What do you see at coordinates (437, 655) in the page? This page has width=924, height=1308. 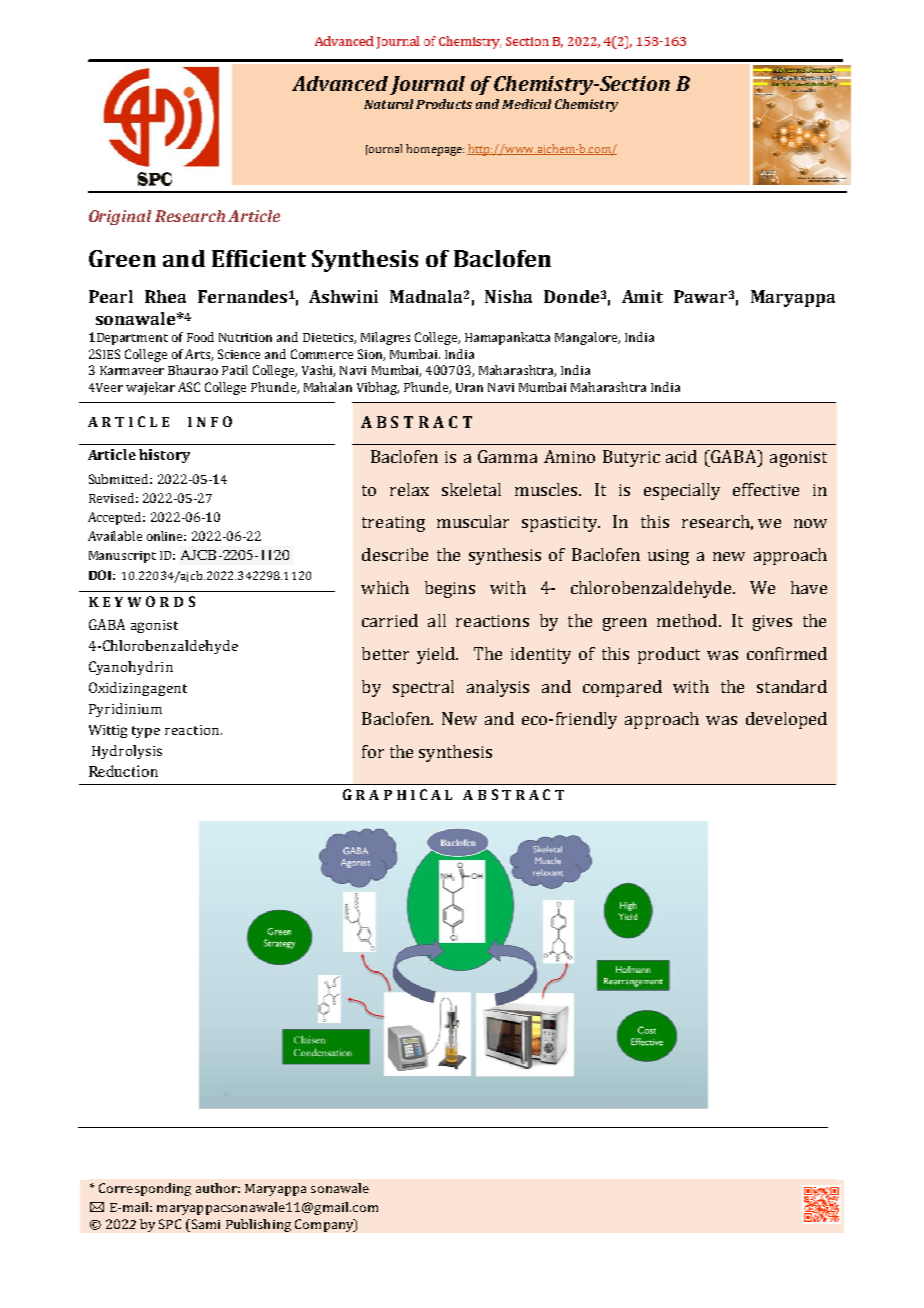 I see `yield` at bounding box center [437, 655].
